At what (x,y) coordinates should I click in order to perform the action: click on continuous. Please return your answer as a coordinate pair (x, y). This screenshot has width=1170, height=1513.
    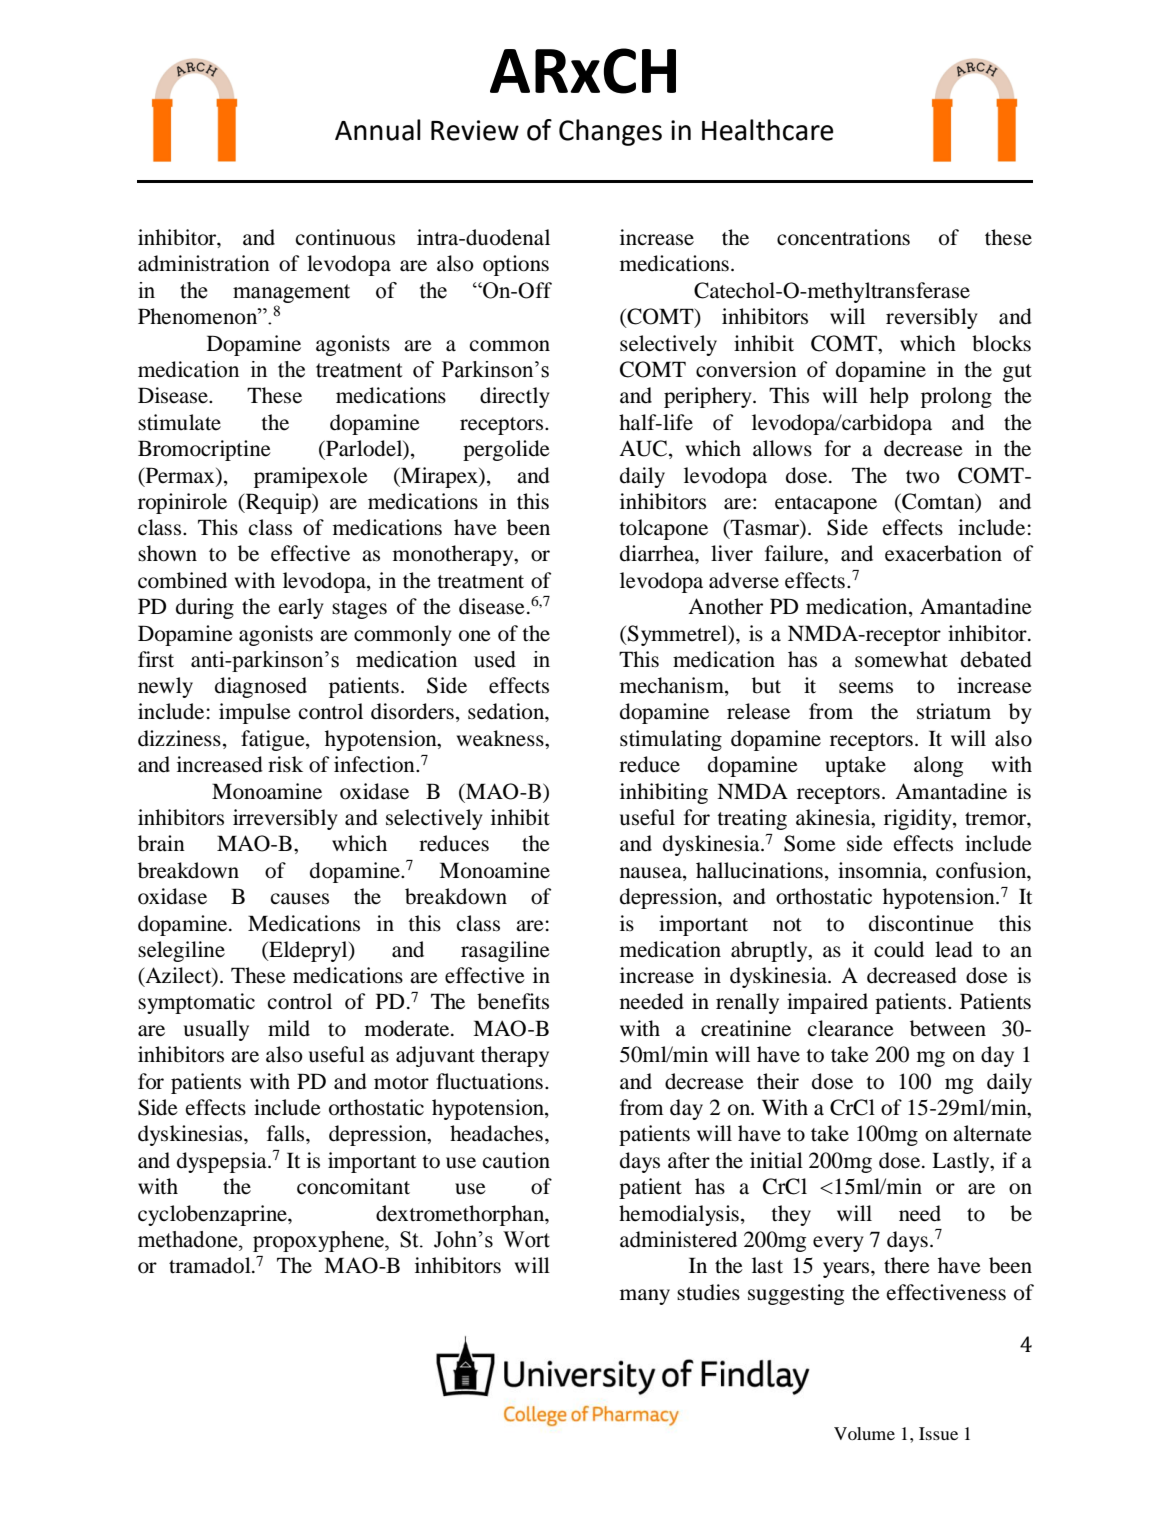
    Looking at the image, I should click on (345, 237).
